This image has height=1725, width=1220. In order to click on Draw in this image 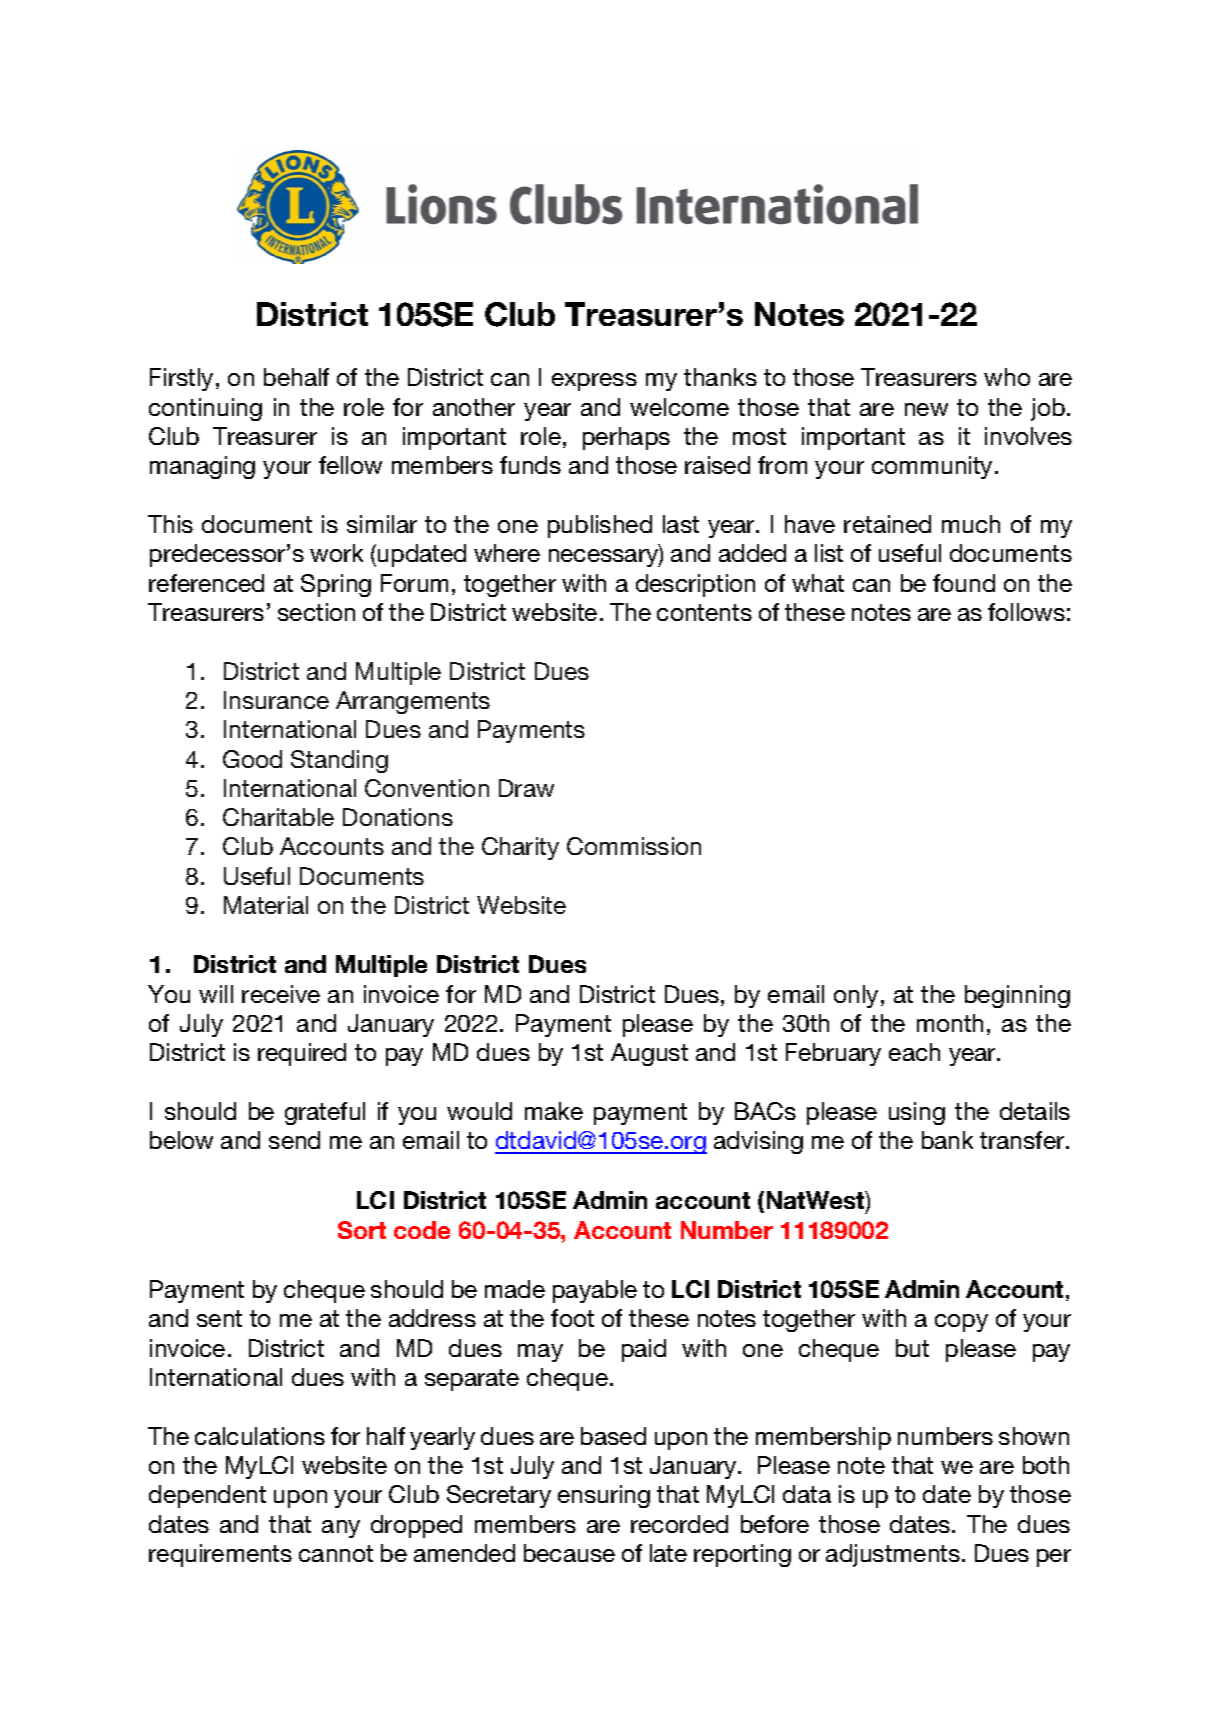, I will do `click(526, 788)`.
